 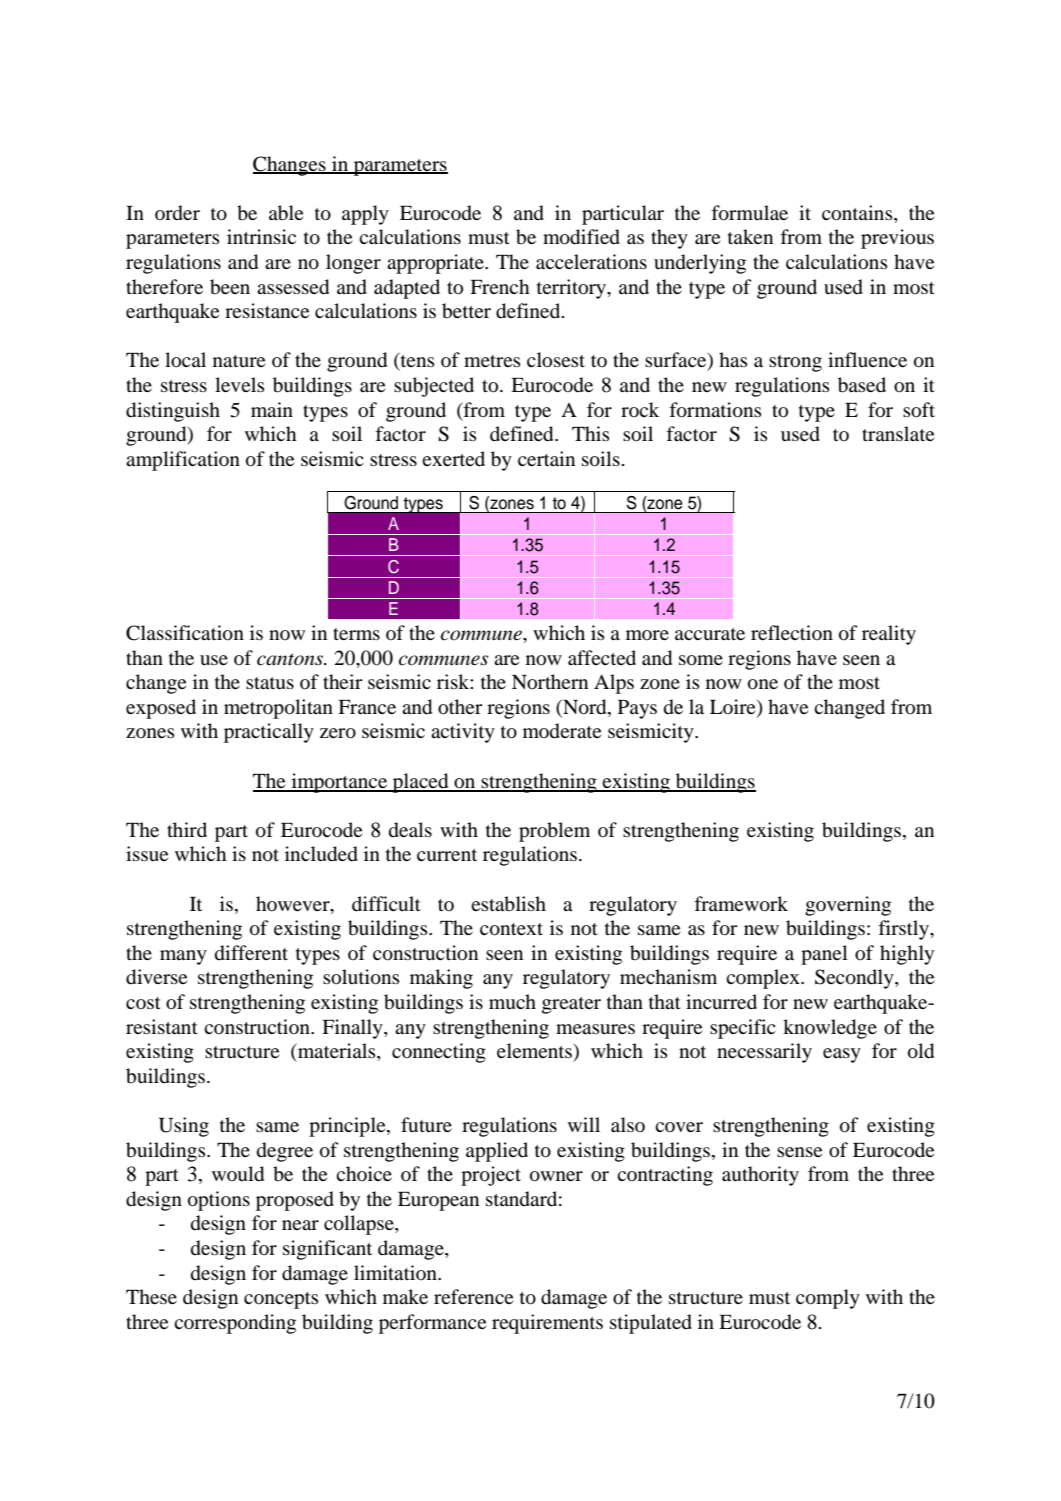 I want to click on intrinsic, so click(x=261, y=236).
